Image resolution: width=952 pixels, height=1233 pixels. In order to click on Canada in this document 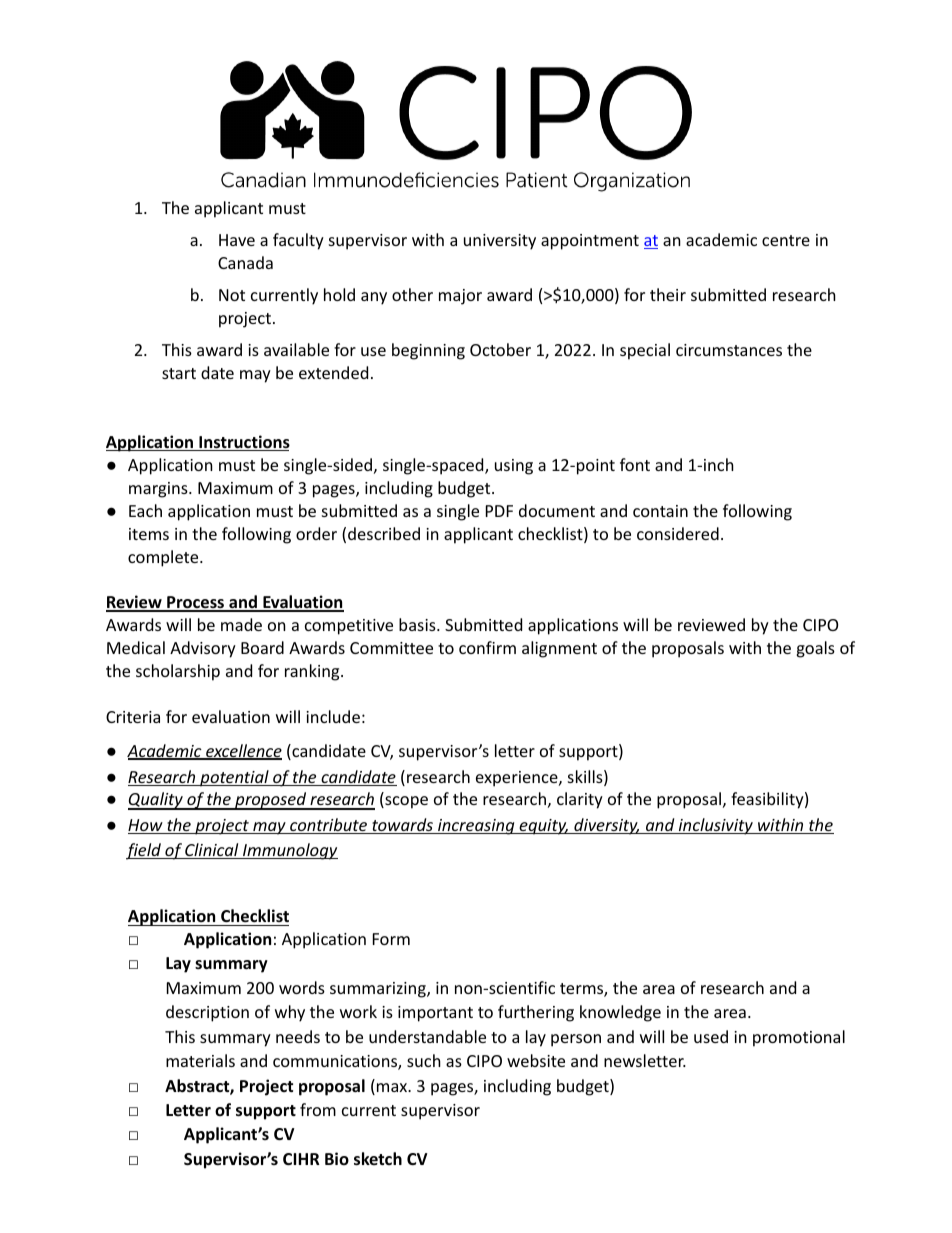, I will do `click(245, 262)`.
